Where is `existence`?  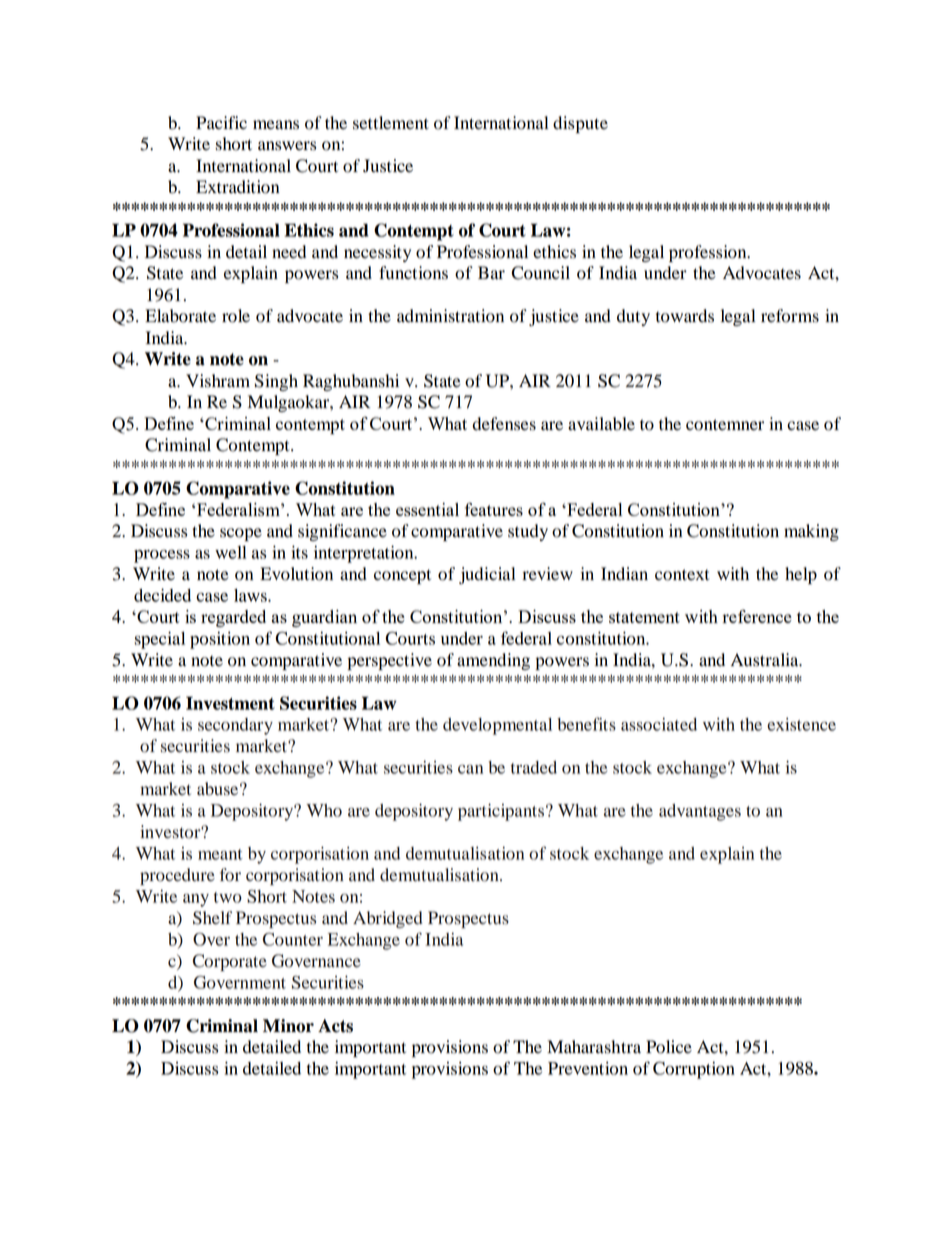 existence is located at coordinates (801, 724).
